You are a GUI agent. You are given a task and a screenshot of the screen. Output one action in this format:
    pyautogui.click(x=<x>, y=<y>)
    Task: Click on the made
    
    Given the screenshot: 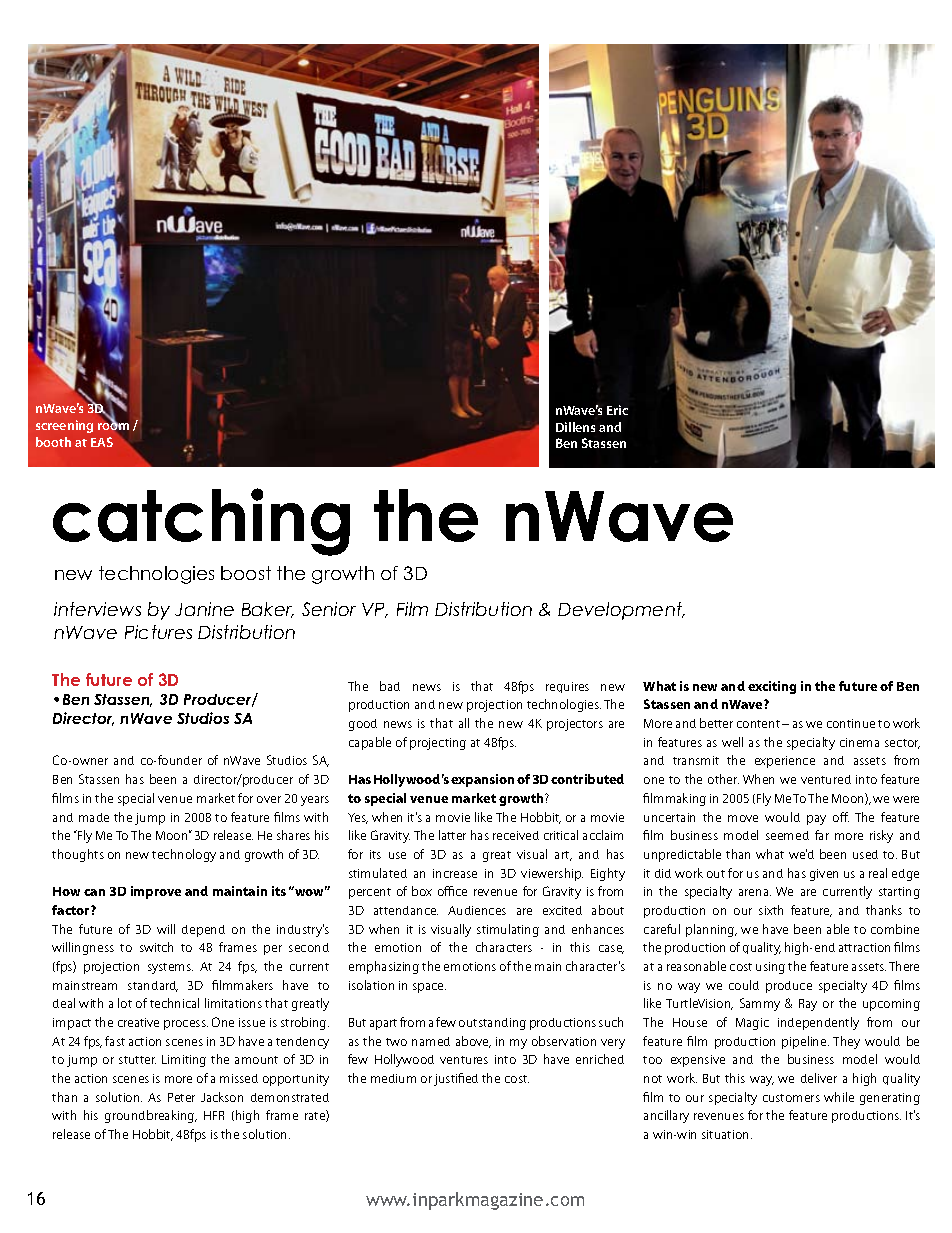 What is the action you would take?
    pyautogui.click(x=94, y=817)
